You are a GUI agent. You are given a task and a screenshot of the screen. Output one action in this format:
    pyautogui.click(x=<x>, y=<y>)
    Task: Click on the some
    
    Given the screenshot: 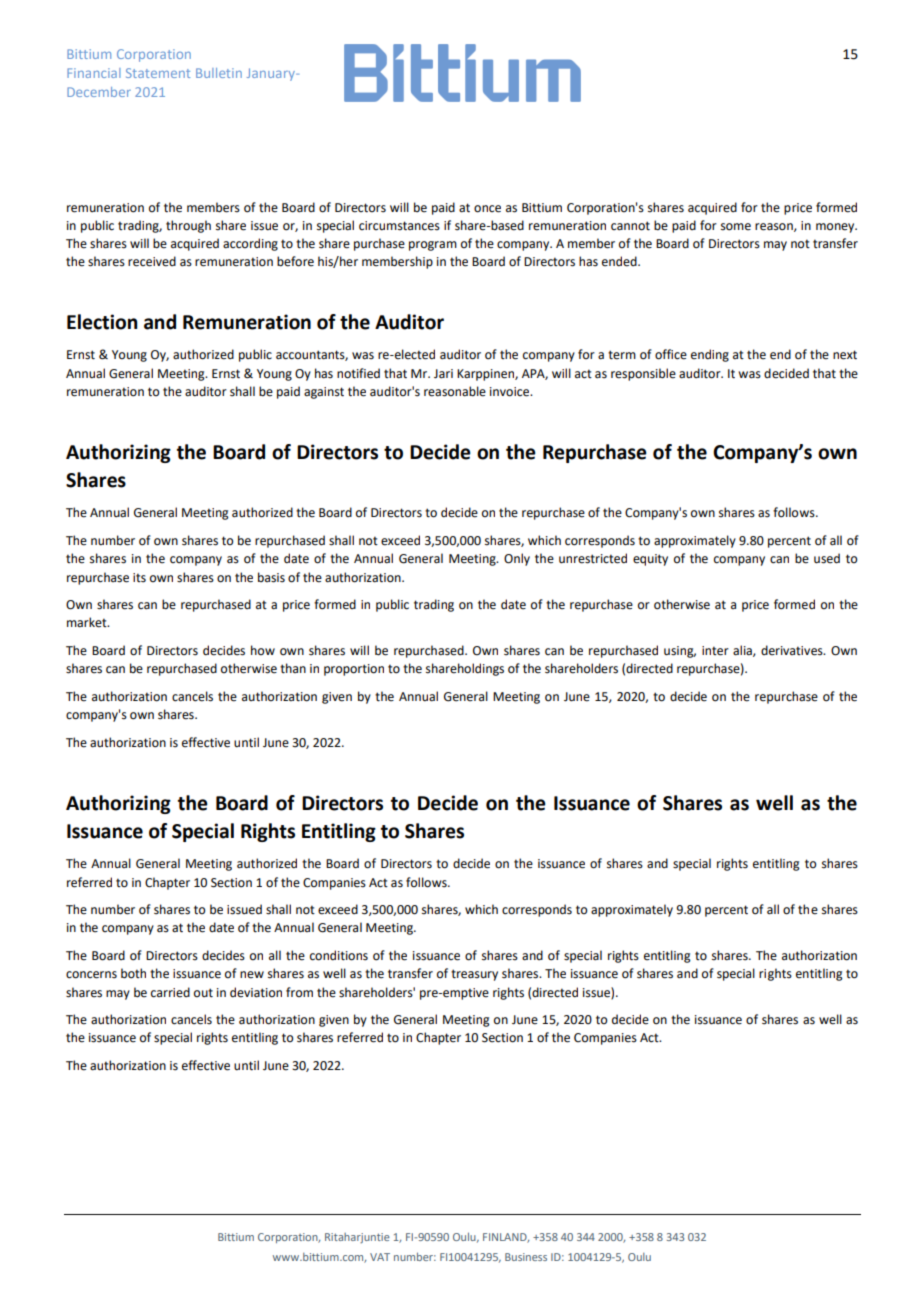 What is the action you would take?
    pyautogui.click(x=736, y=227)
